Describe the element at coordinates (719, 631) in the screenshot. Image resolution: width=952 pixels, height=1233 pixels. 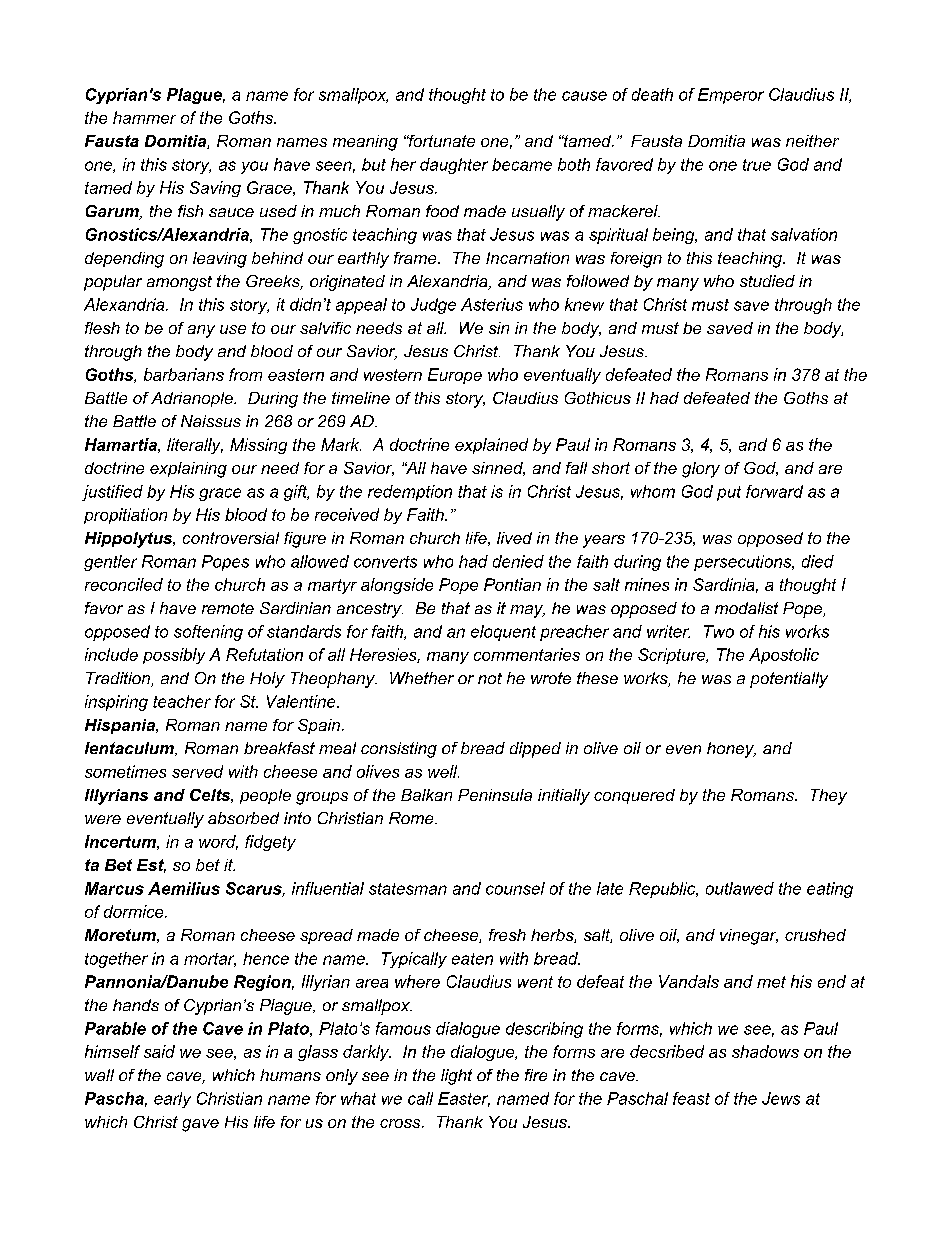
I see `Two` at that location.
